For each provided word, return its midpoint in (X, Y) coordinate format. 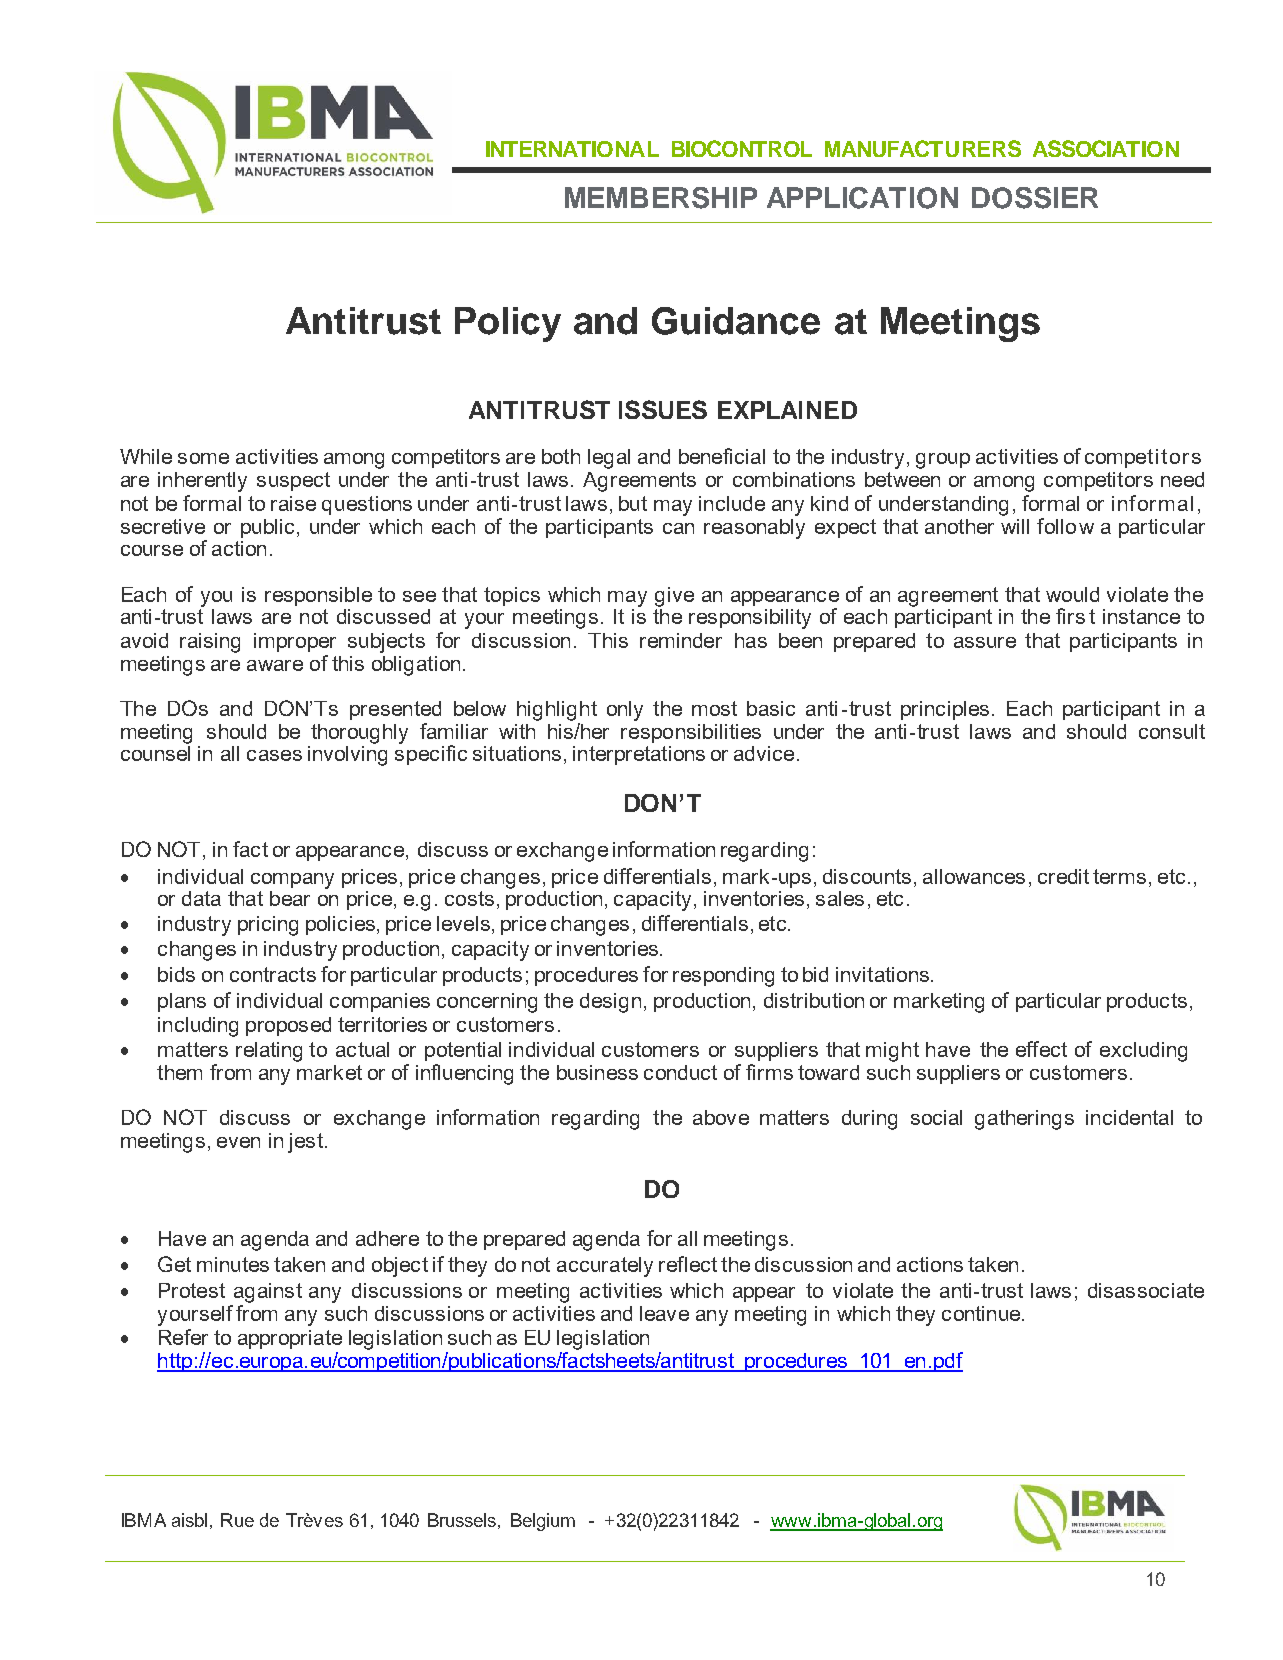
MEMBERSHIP (661, 198)
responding (723, 977)
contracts (273, 974)
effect (1041, 1049)
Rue (237, 1520)
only (625, 711)
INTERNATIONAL (572, 149)
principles (945, 710)
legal (609, 459)
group (943, 461)
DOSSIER (1035, 198)
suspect (293, 481)
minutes (233, 1264)
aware (275, 665)
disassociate (1146, 1290)
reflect (688, 1264)
